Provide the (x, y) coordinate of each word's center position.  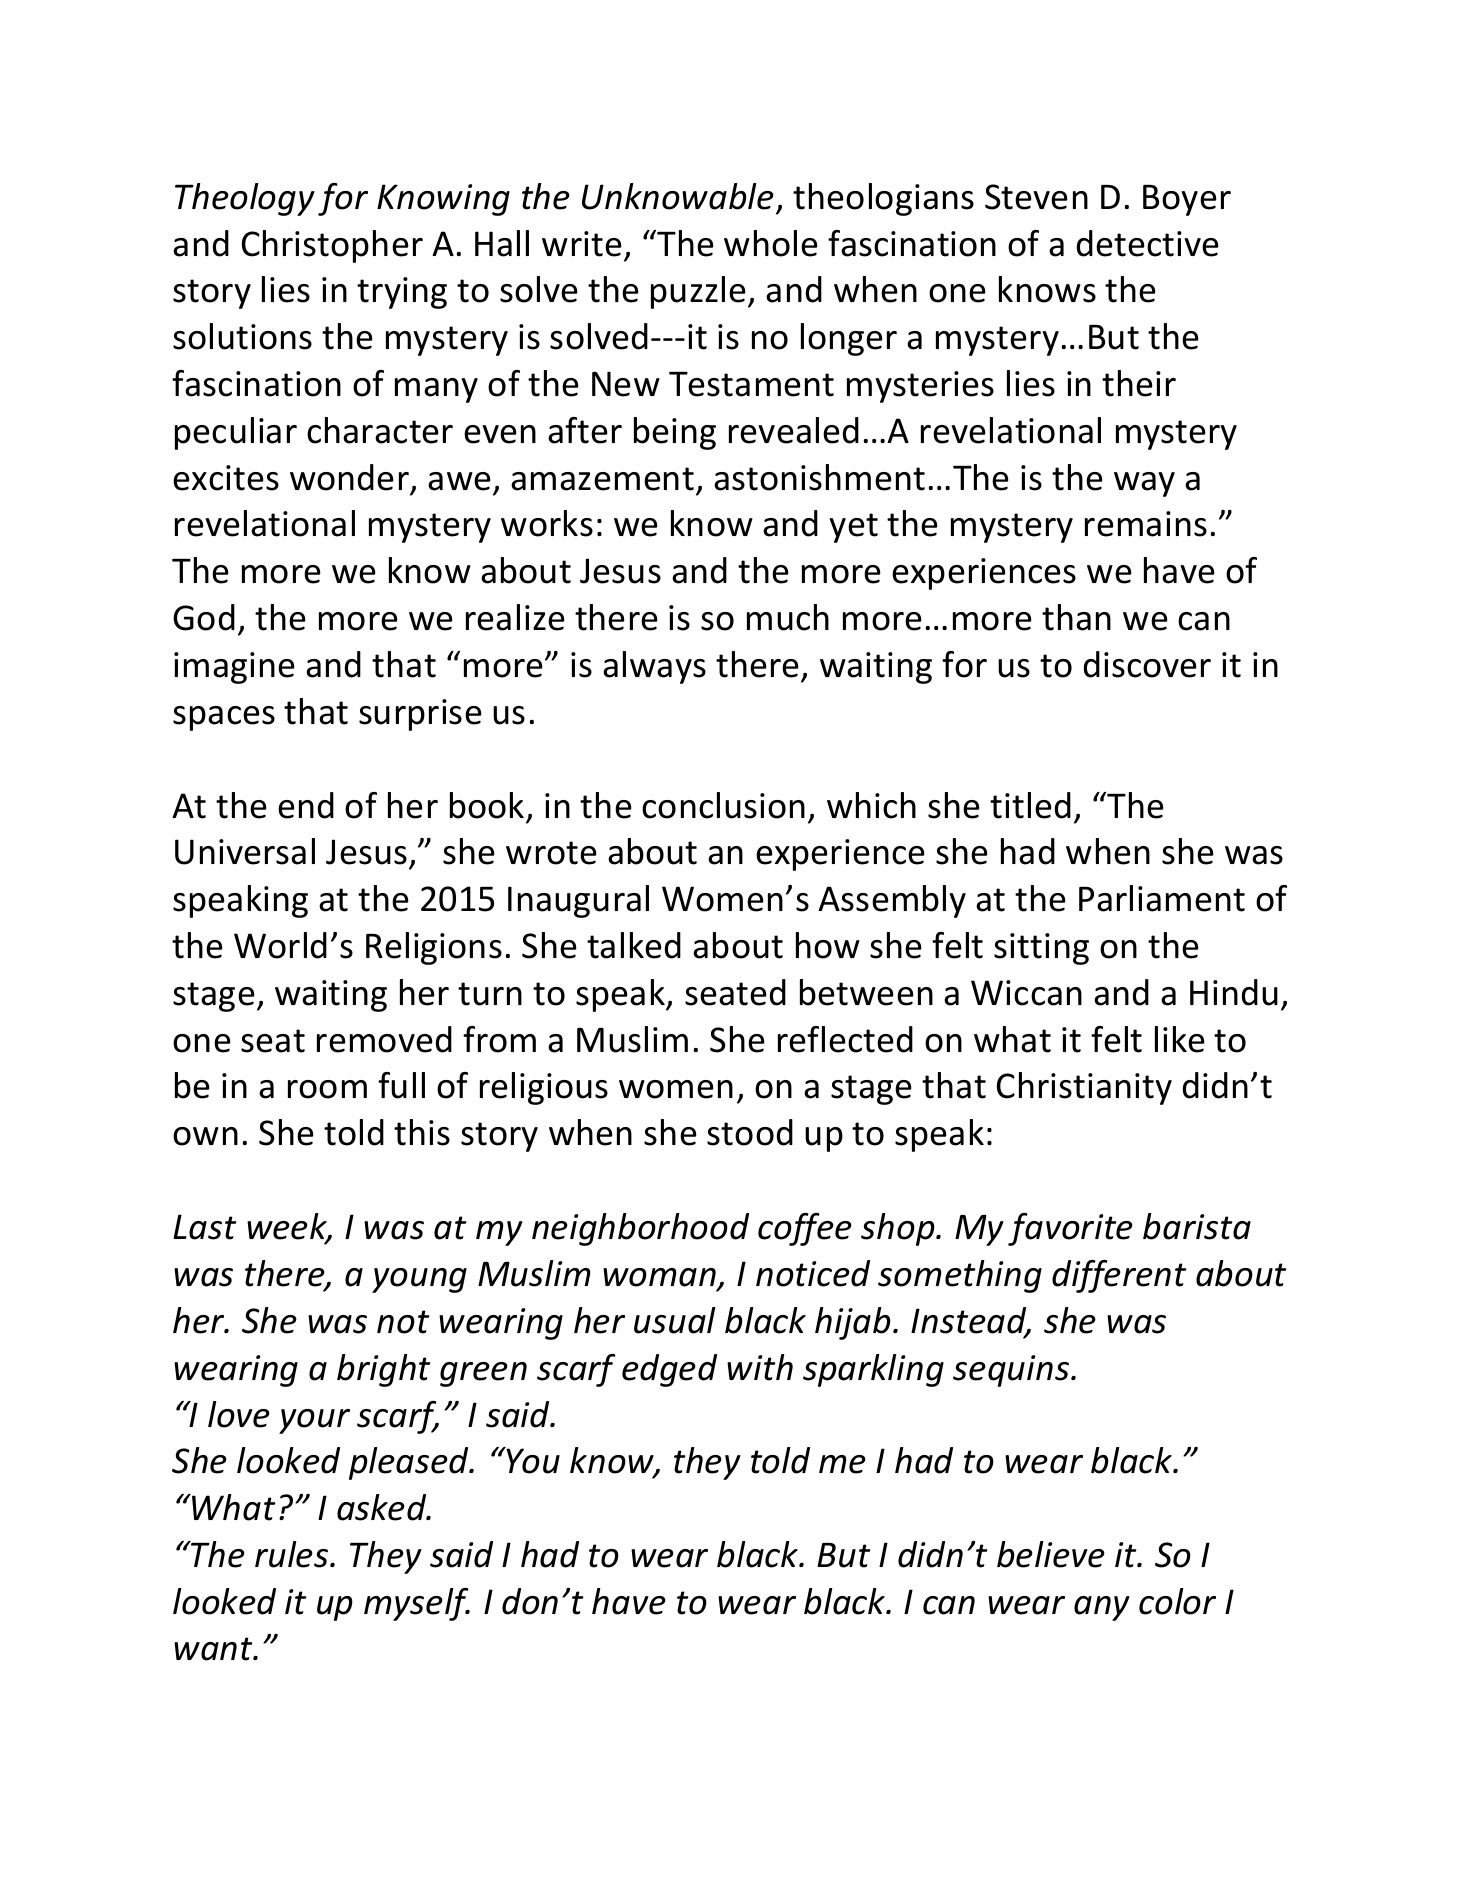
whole (771, 243)
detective (1148, 243)
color (1177, 1601)
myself (417, 1604)
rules (293, 1554)
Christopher (332, 246)
